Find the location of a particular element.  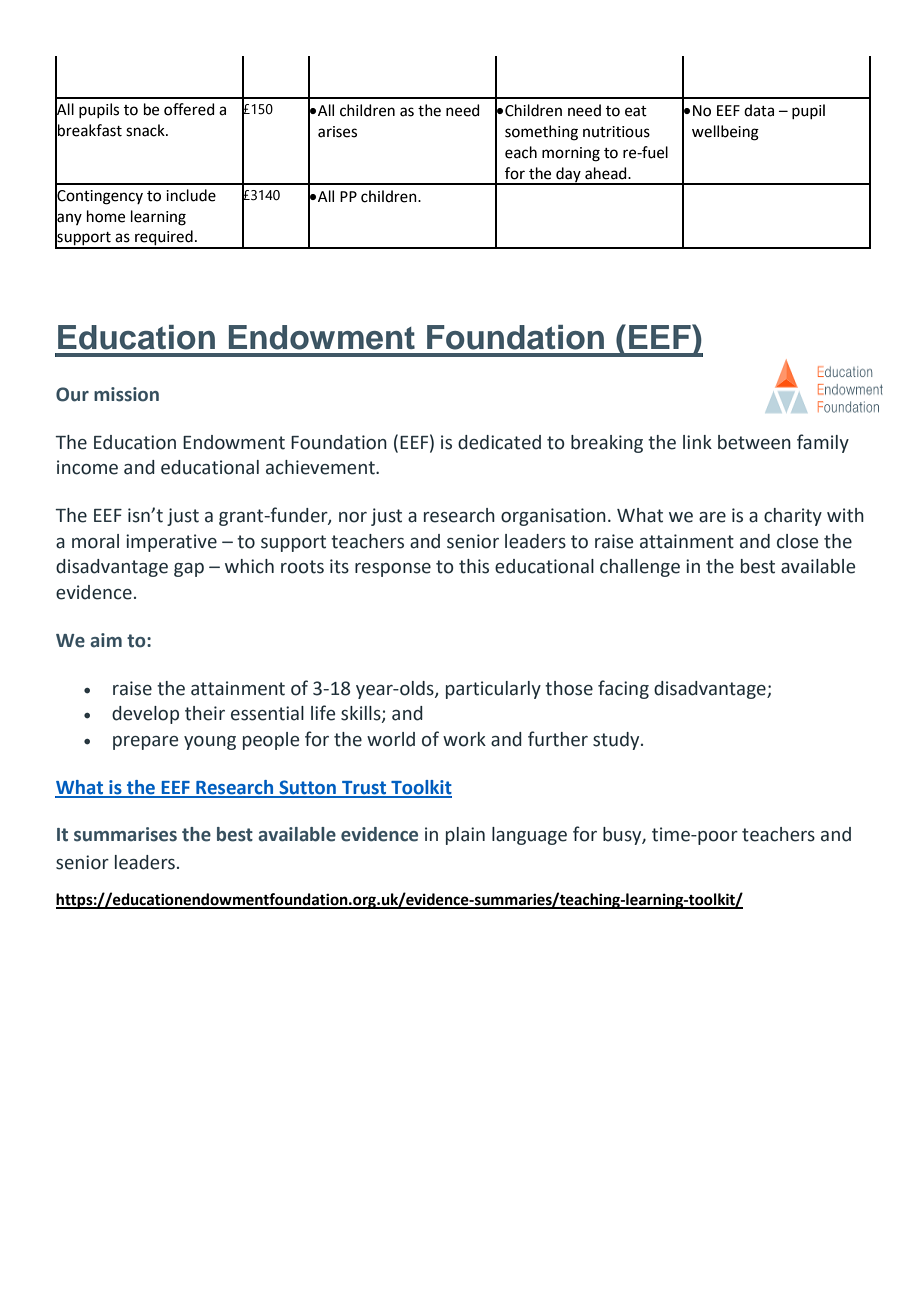

income is located at coordinates (87, 467).
